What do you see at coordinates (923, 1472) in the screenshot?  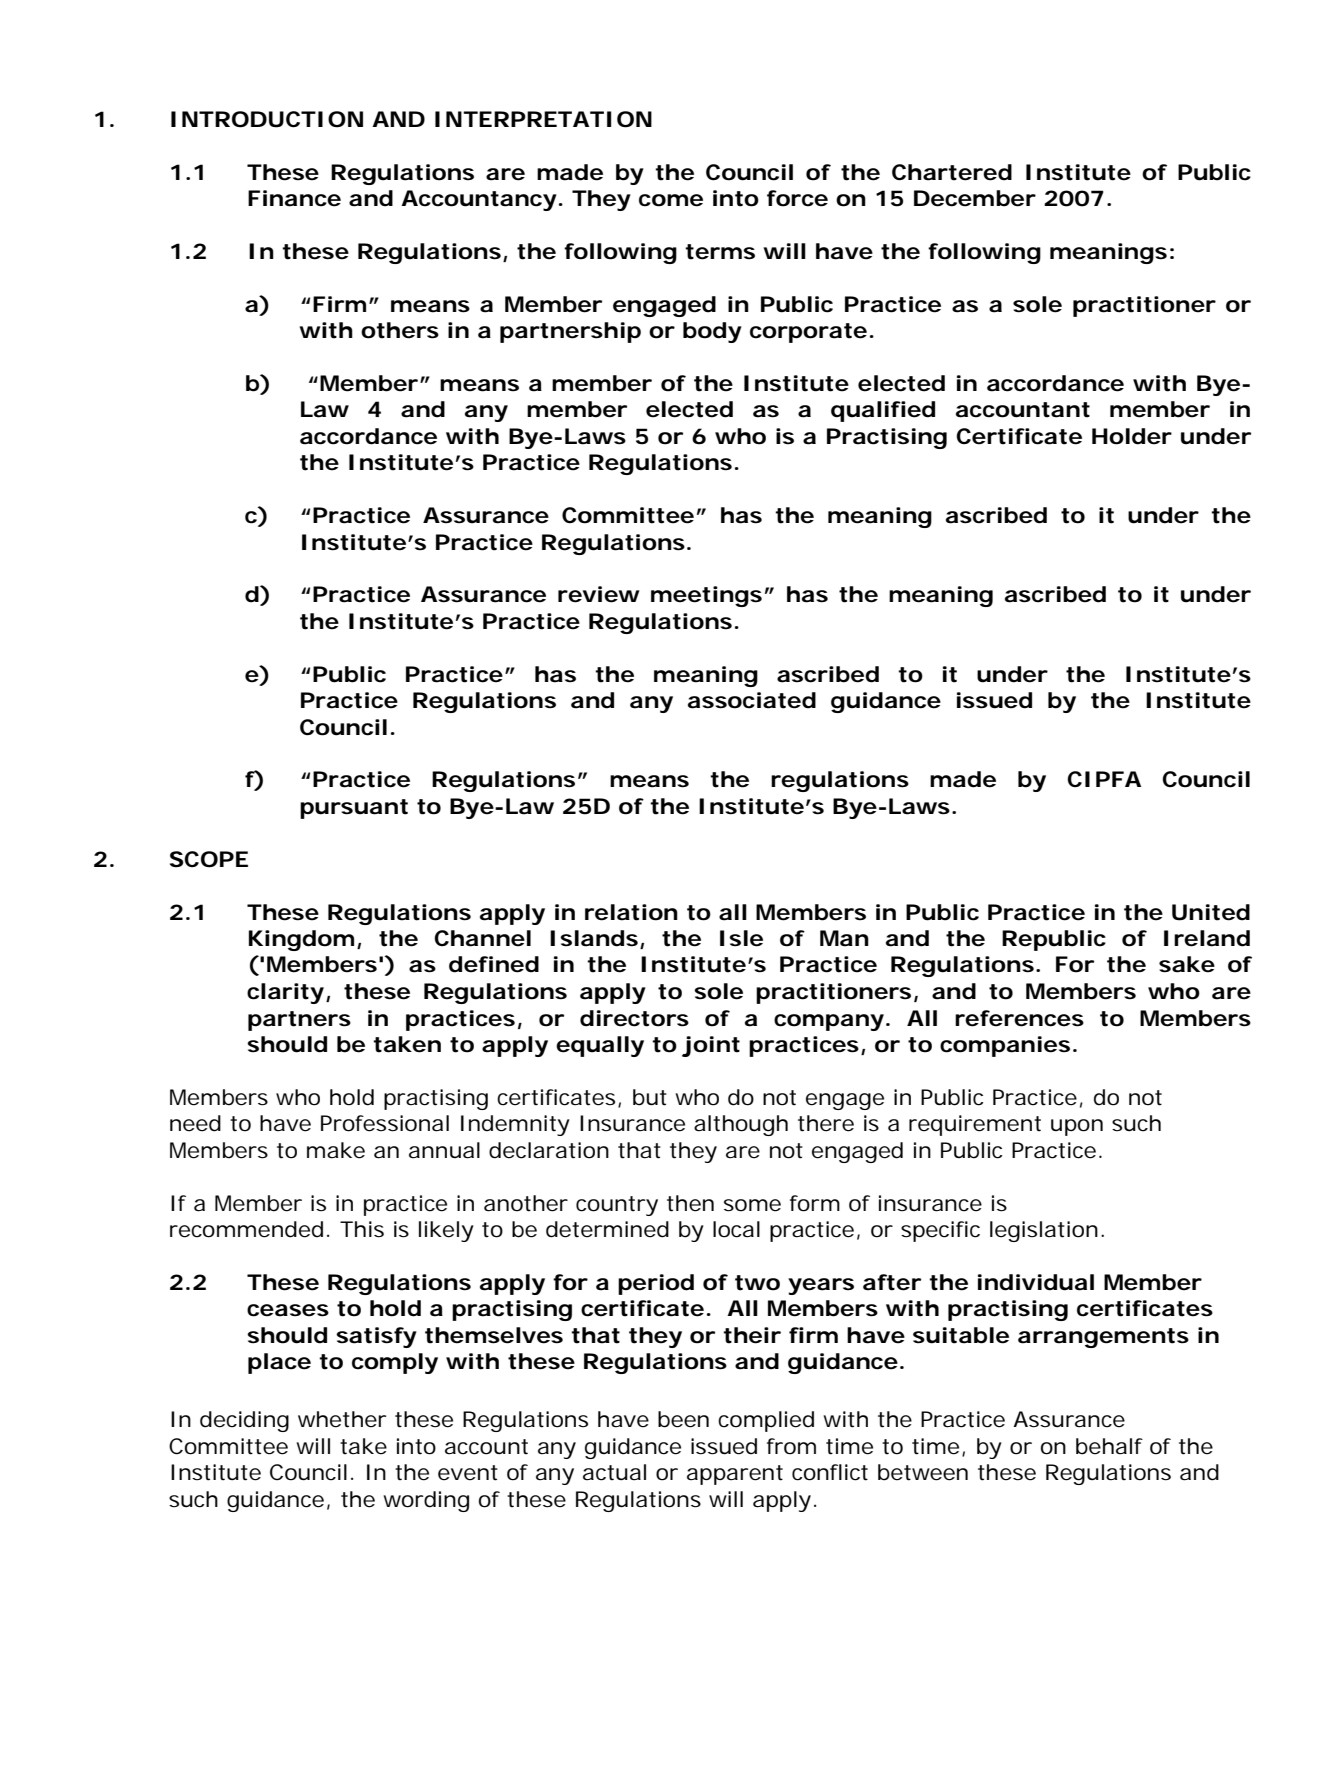 I see `between` at bounding box center [923, 1472].
